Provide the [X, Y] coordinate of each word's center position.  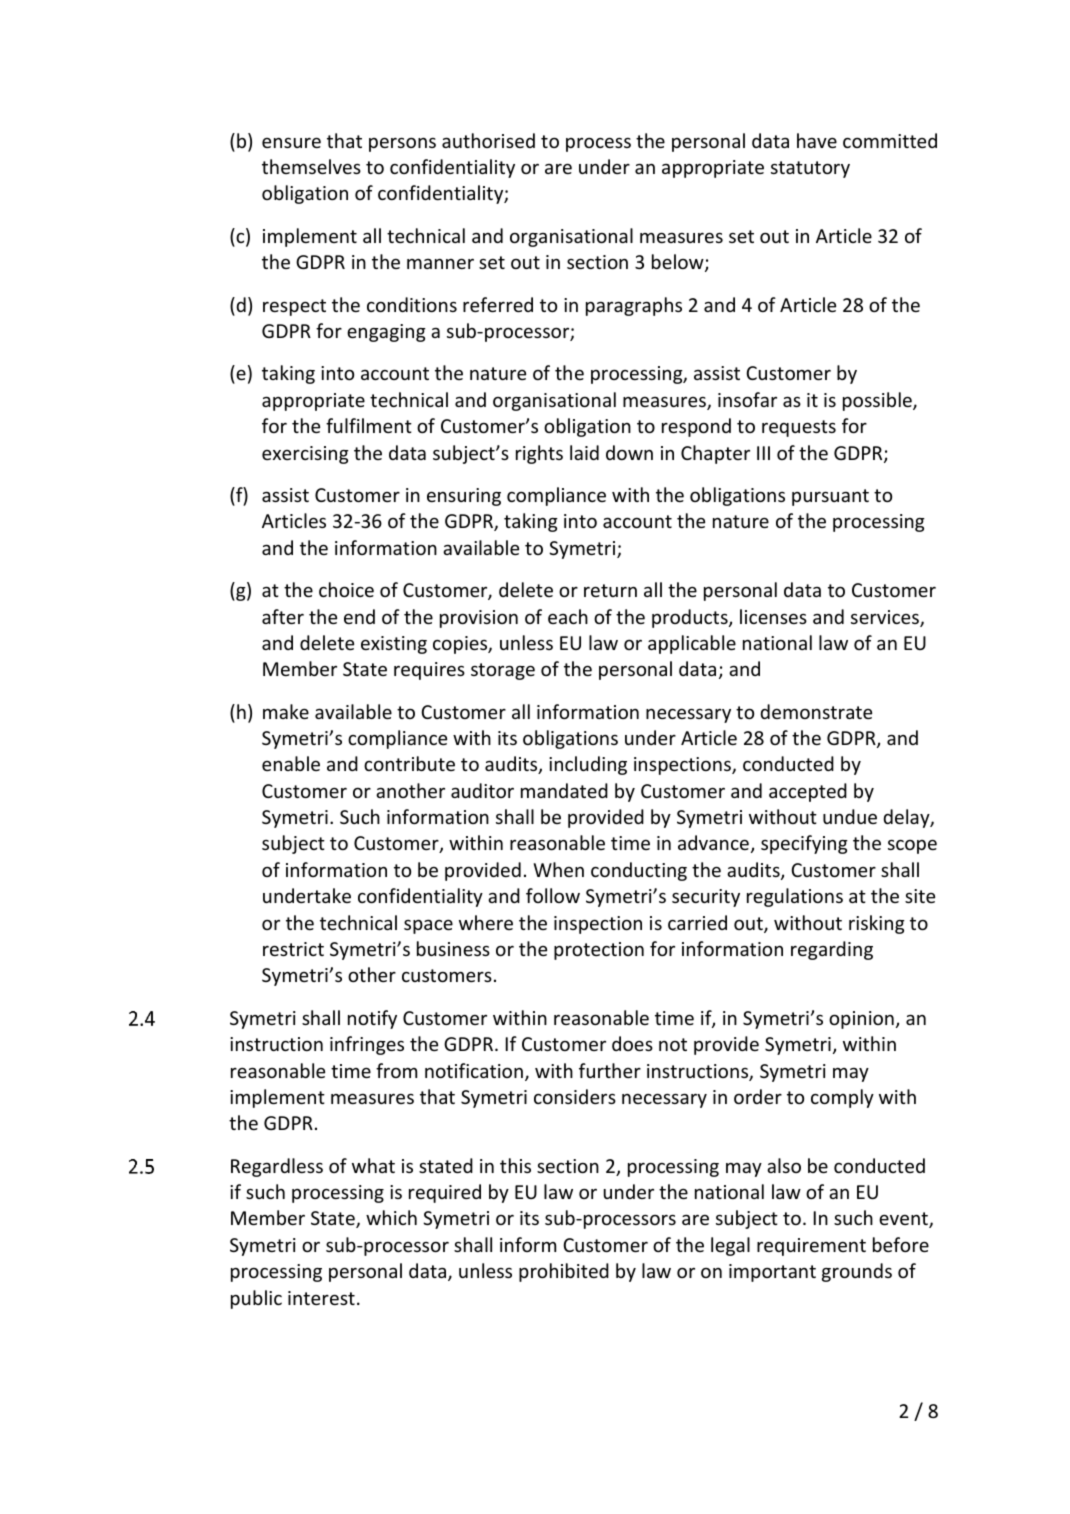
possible [878, 401]
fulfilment [369, 425]
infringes [367, 1045]
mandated [564, 790]
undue [850, 816]
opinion [861, 1020]
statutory [810, 169]
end [359, 616]
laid [584, 452]
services [886, 618]
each [568, 616]
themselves [311, 166]
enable [291, 763]
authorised [488, 140]
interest [321, 1298]
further [610, 1070]
